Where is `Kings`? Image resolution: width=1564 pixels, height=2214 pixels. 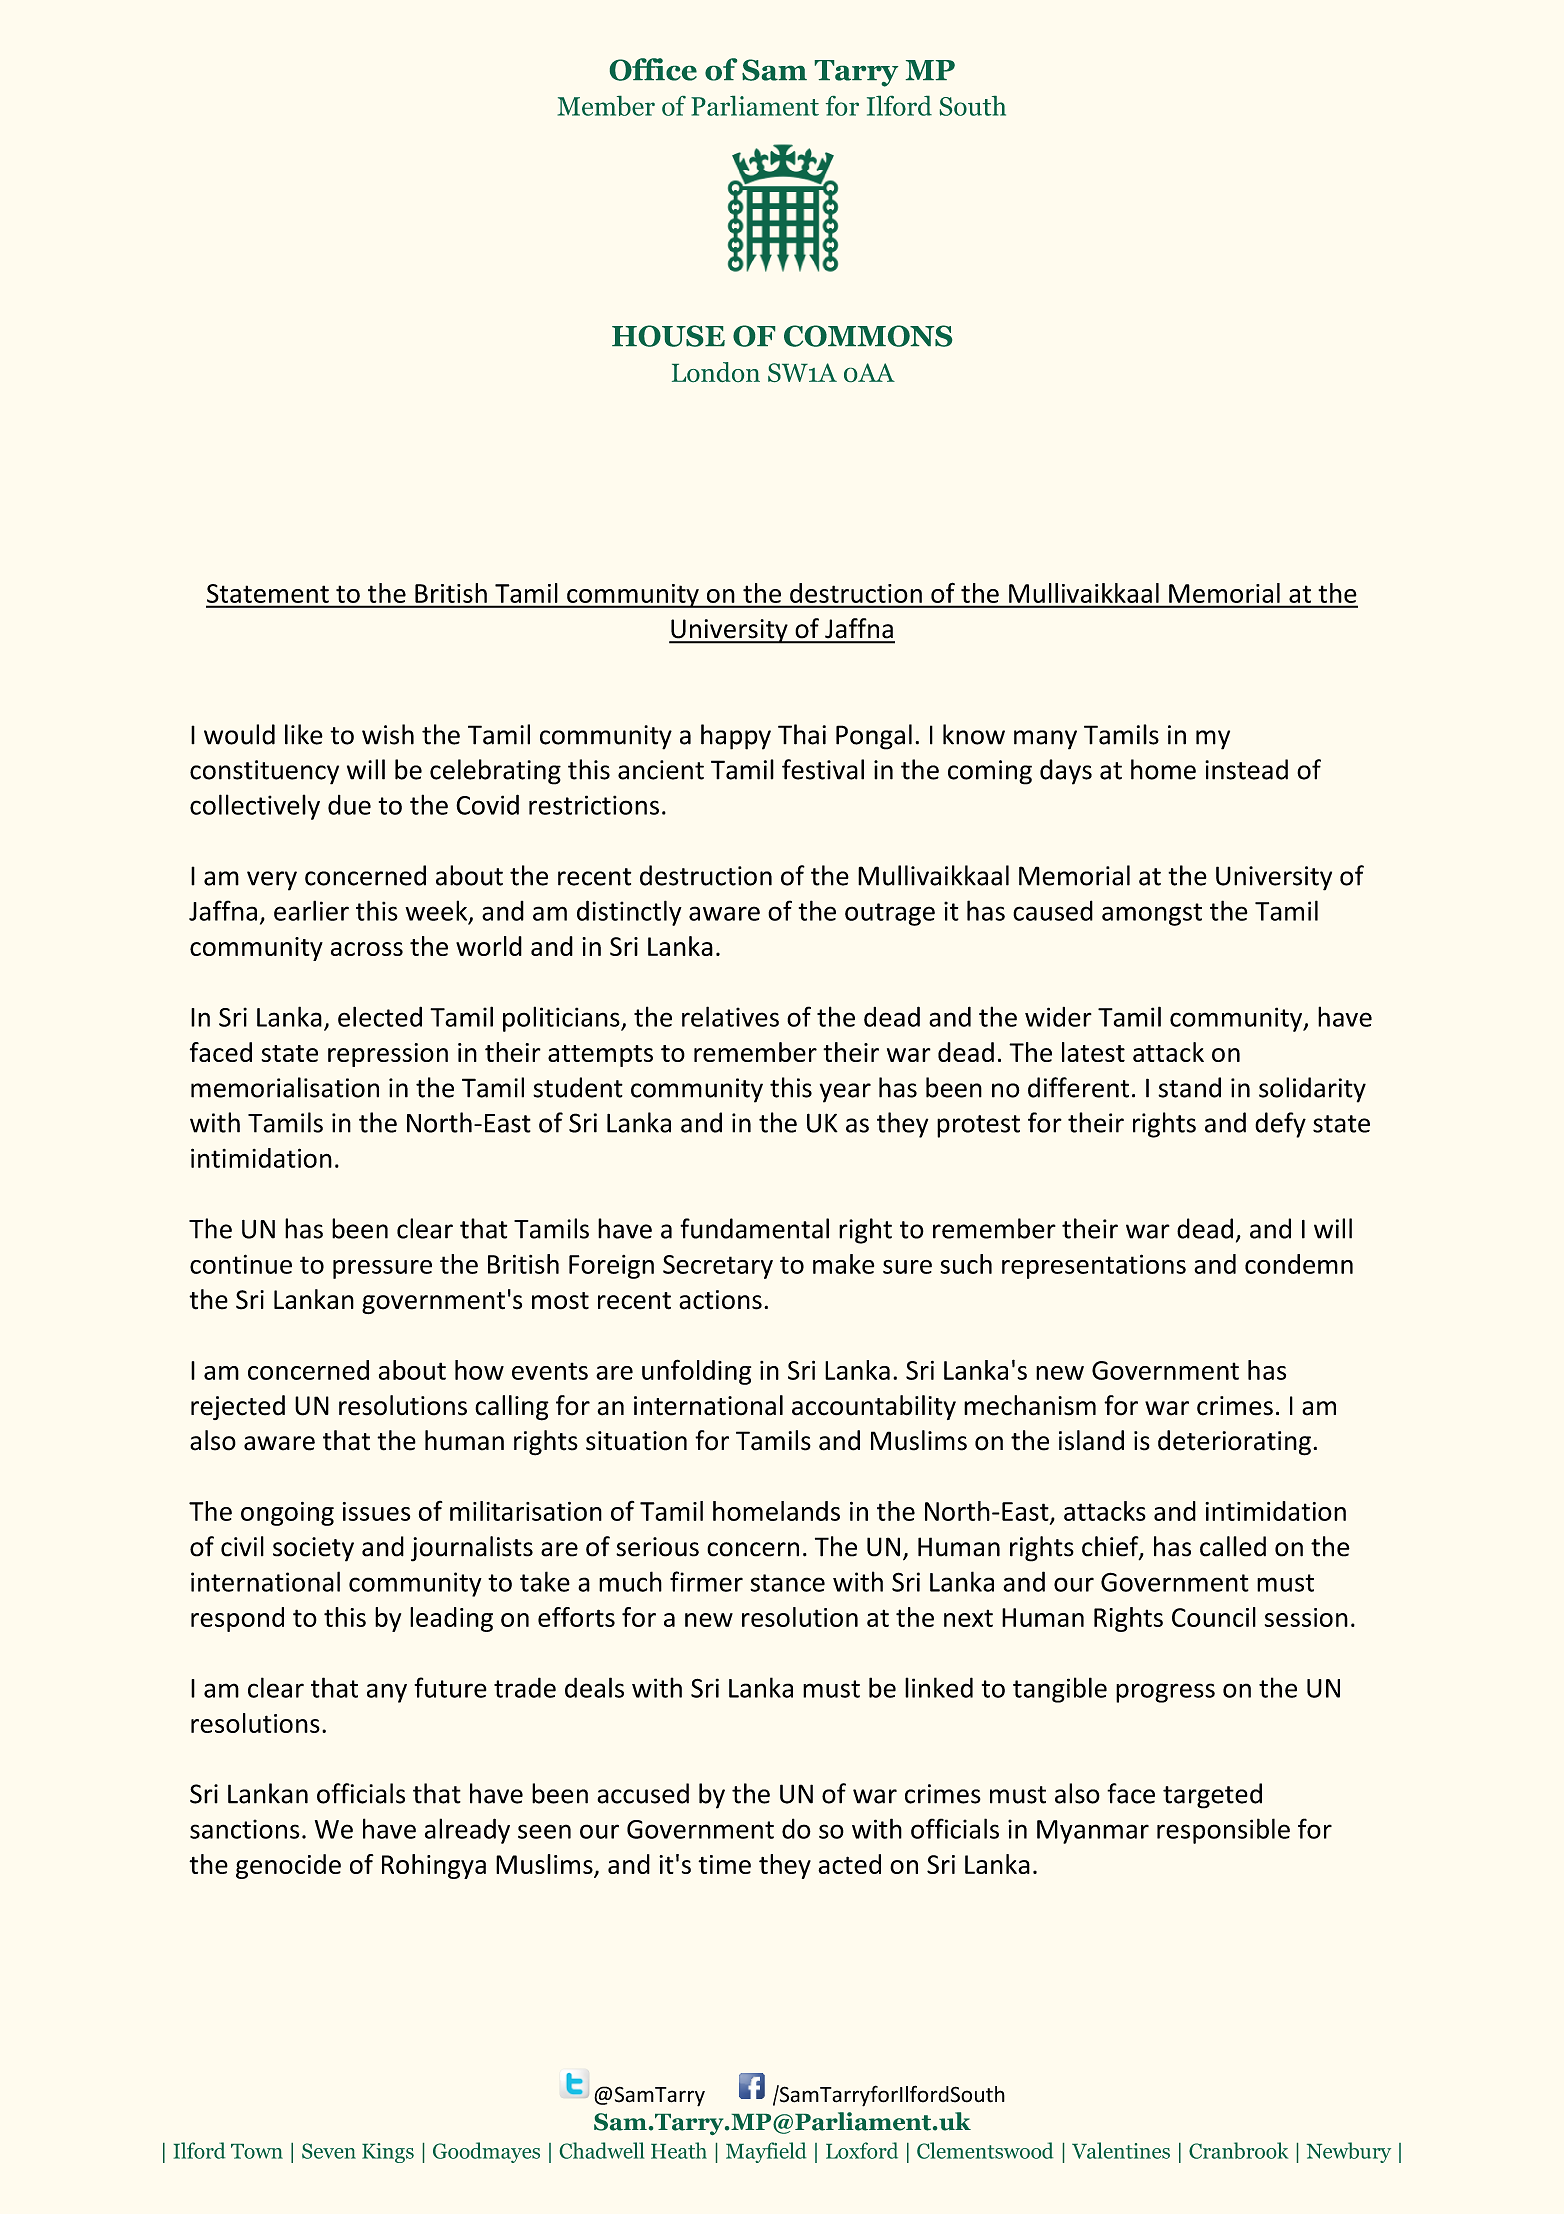 Kings is located at coordinates (388, 2153).
